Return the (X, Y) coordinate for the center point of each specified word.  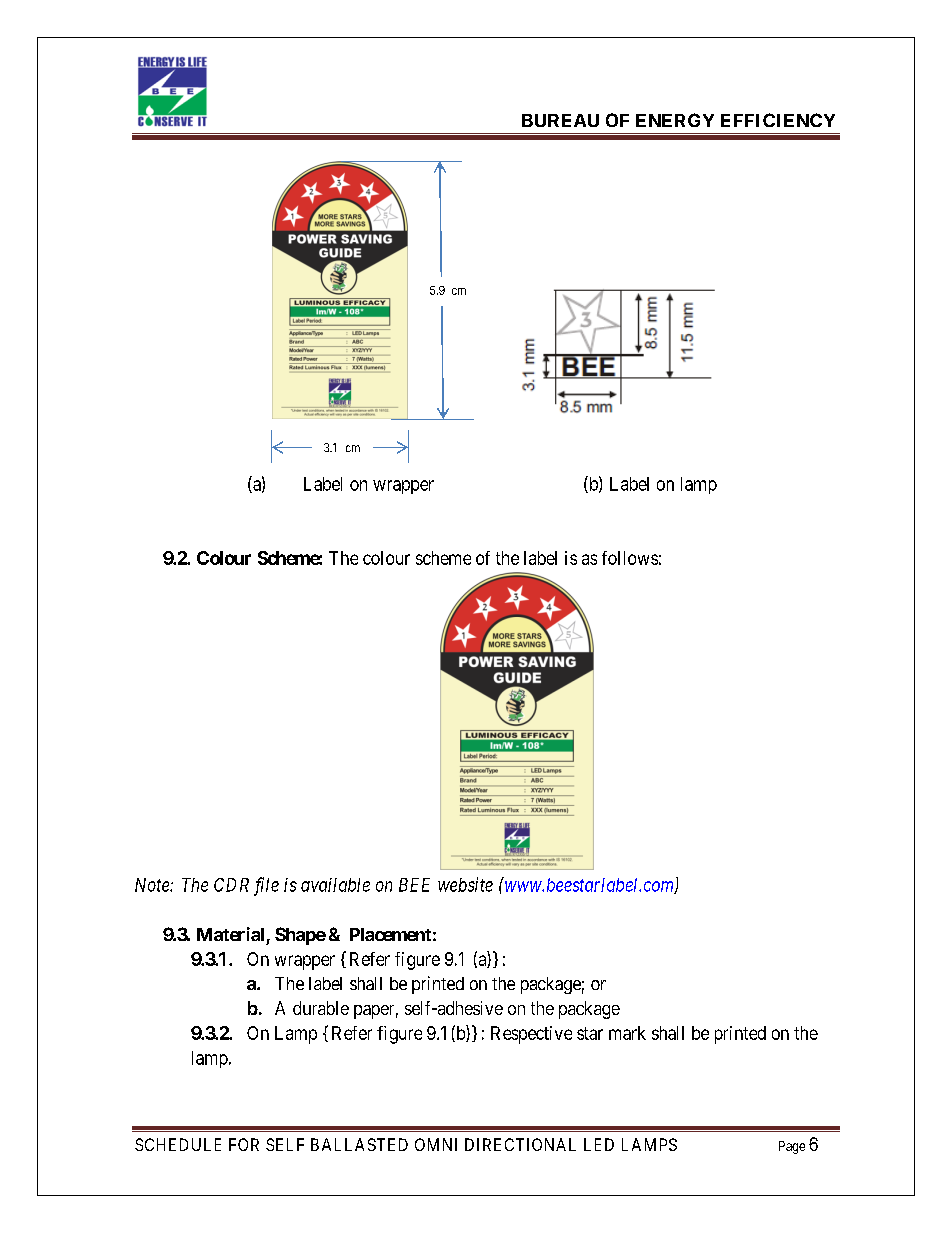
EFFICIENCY (778, 120)
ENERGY (675, 120)
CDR (231, 885)
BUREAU (560, 120)
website (465, 884)
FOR (244, 1144)
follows (630, 558)
